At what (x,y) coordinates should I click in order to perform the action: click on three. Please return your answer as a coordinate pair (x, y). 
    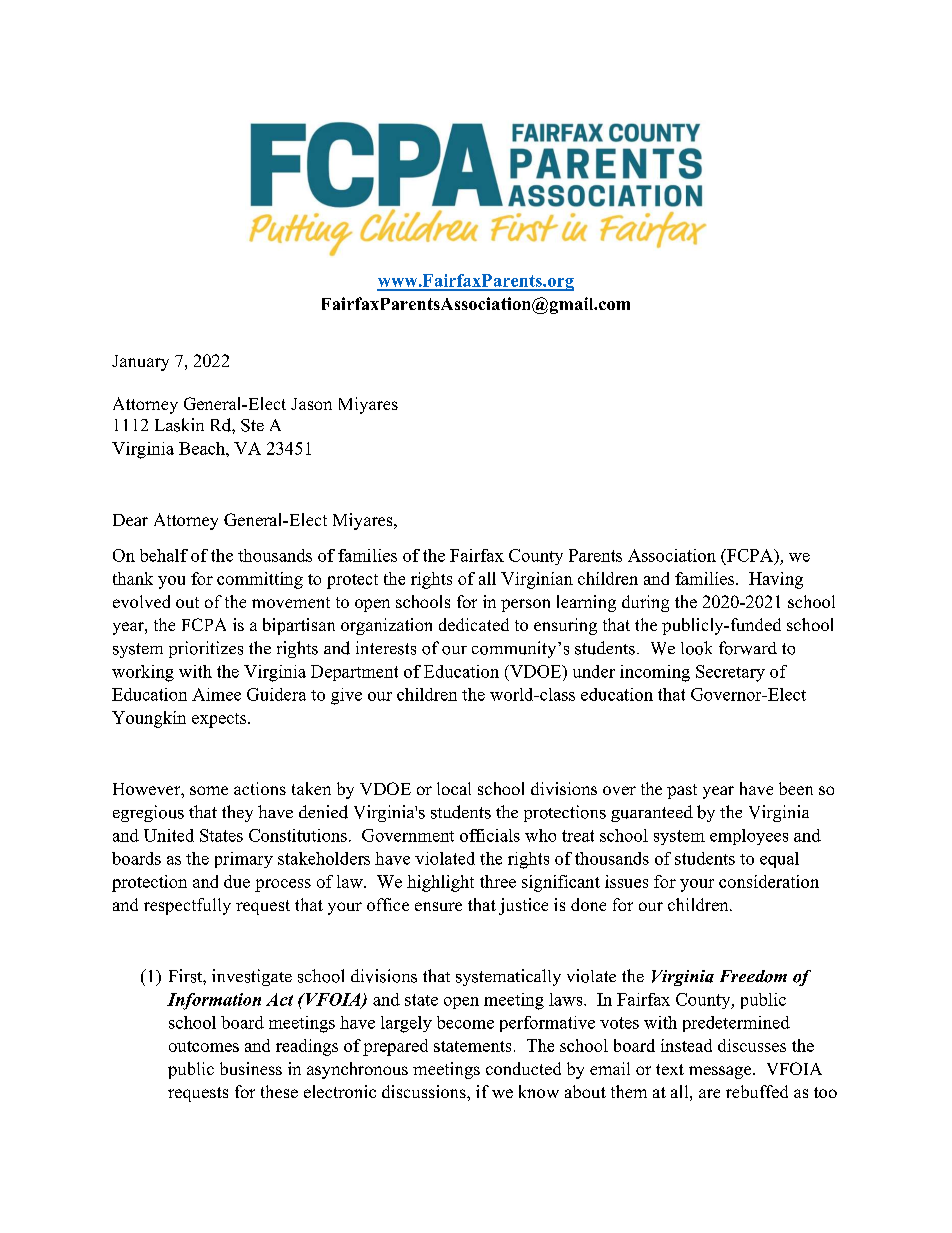
    Looking at the image, I should click on (498, 881).
